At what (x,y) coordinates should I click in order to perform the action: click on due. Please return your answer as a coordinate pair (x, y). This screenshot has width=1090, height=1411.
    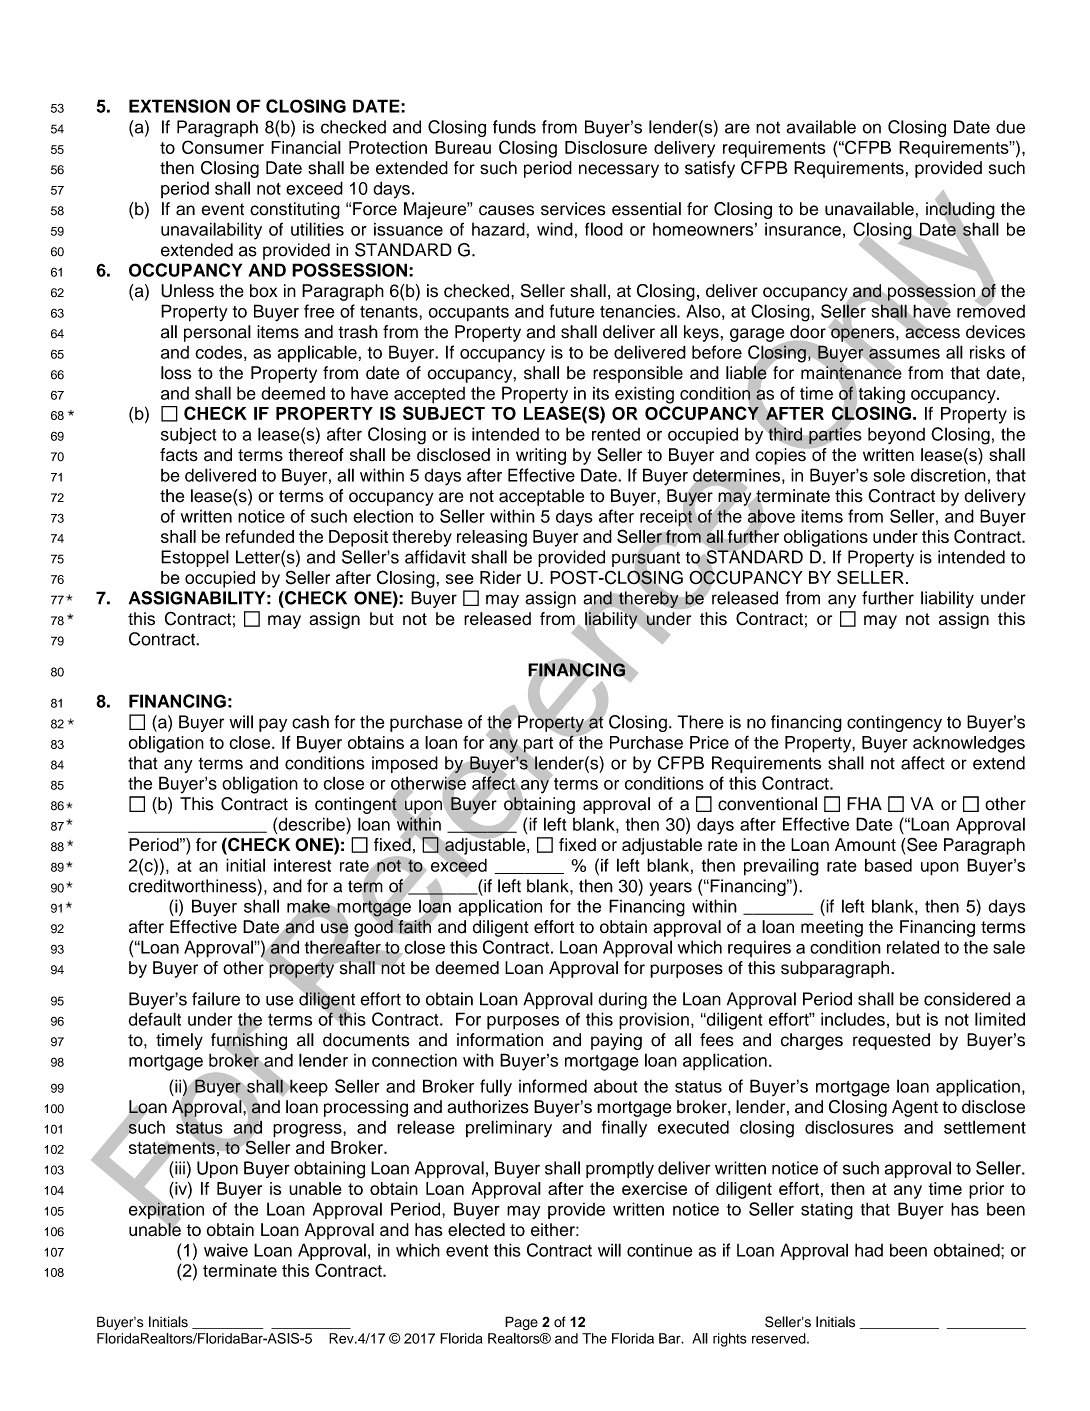
    Looking at the image, I should click on (1010, 127).
